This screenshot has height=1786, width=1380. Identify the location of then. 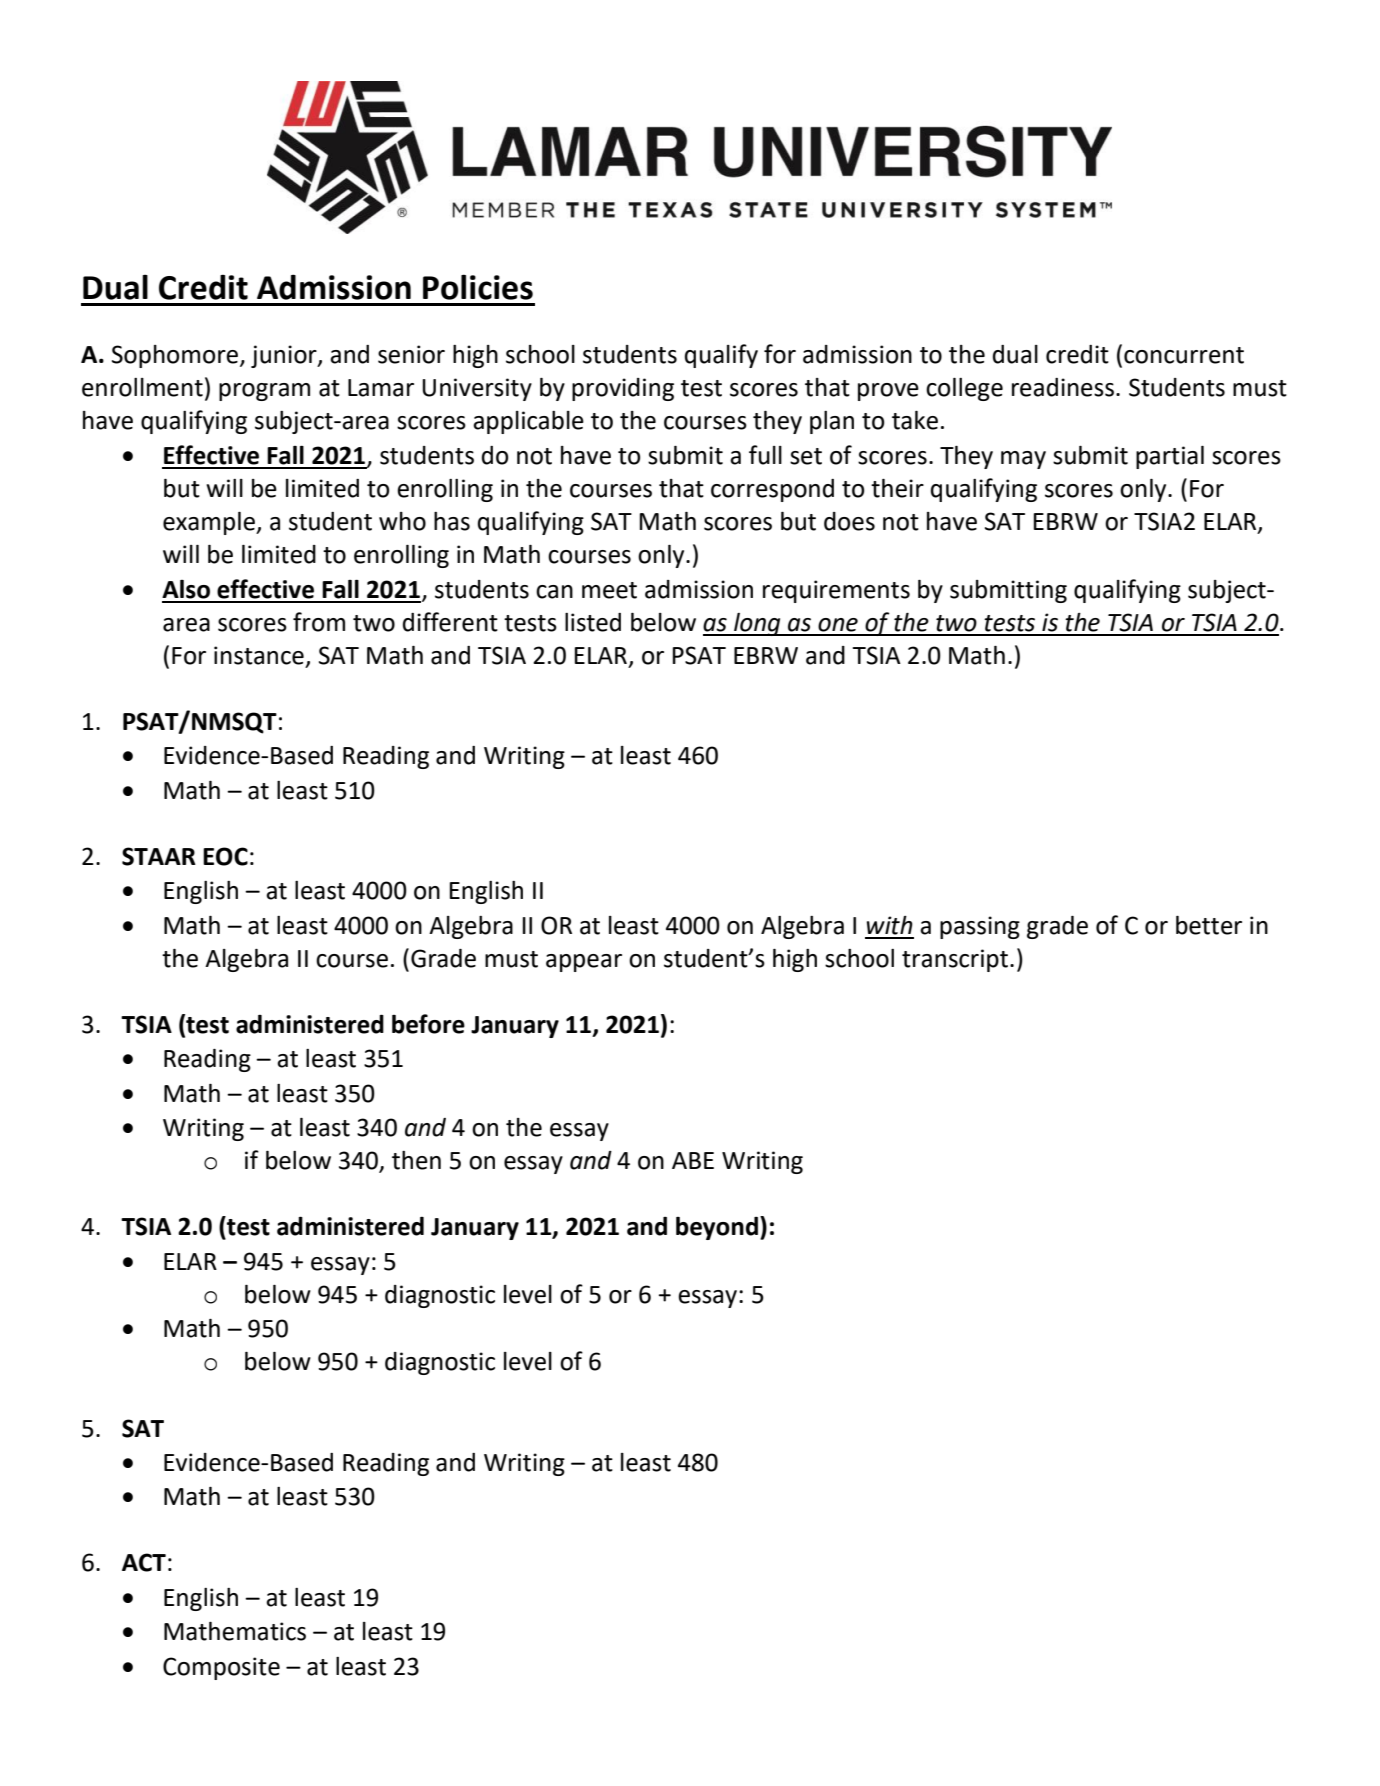
(416, 1160).
